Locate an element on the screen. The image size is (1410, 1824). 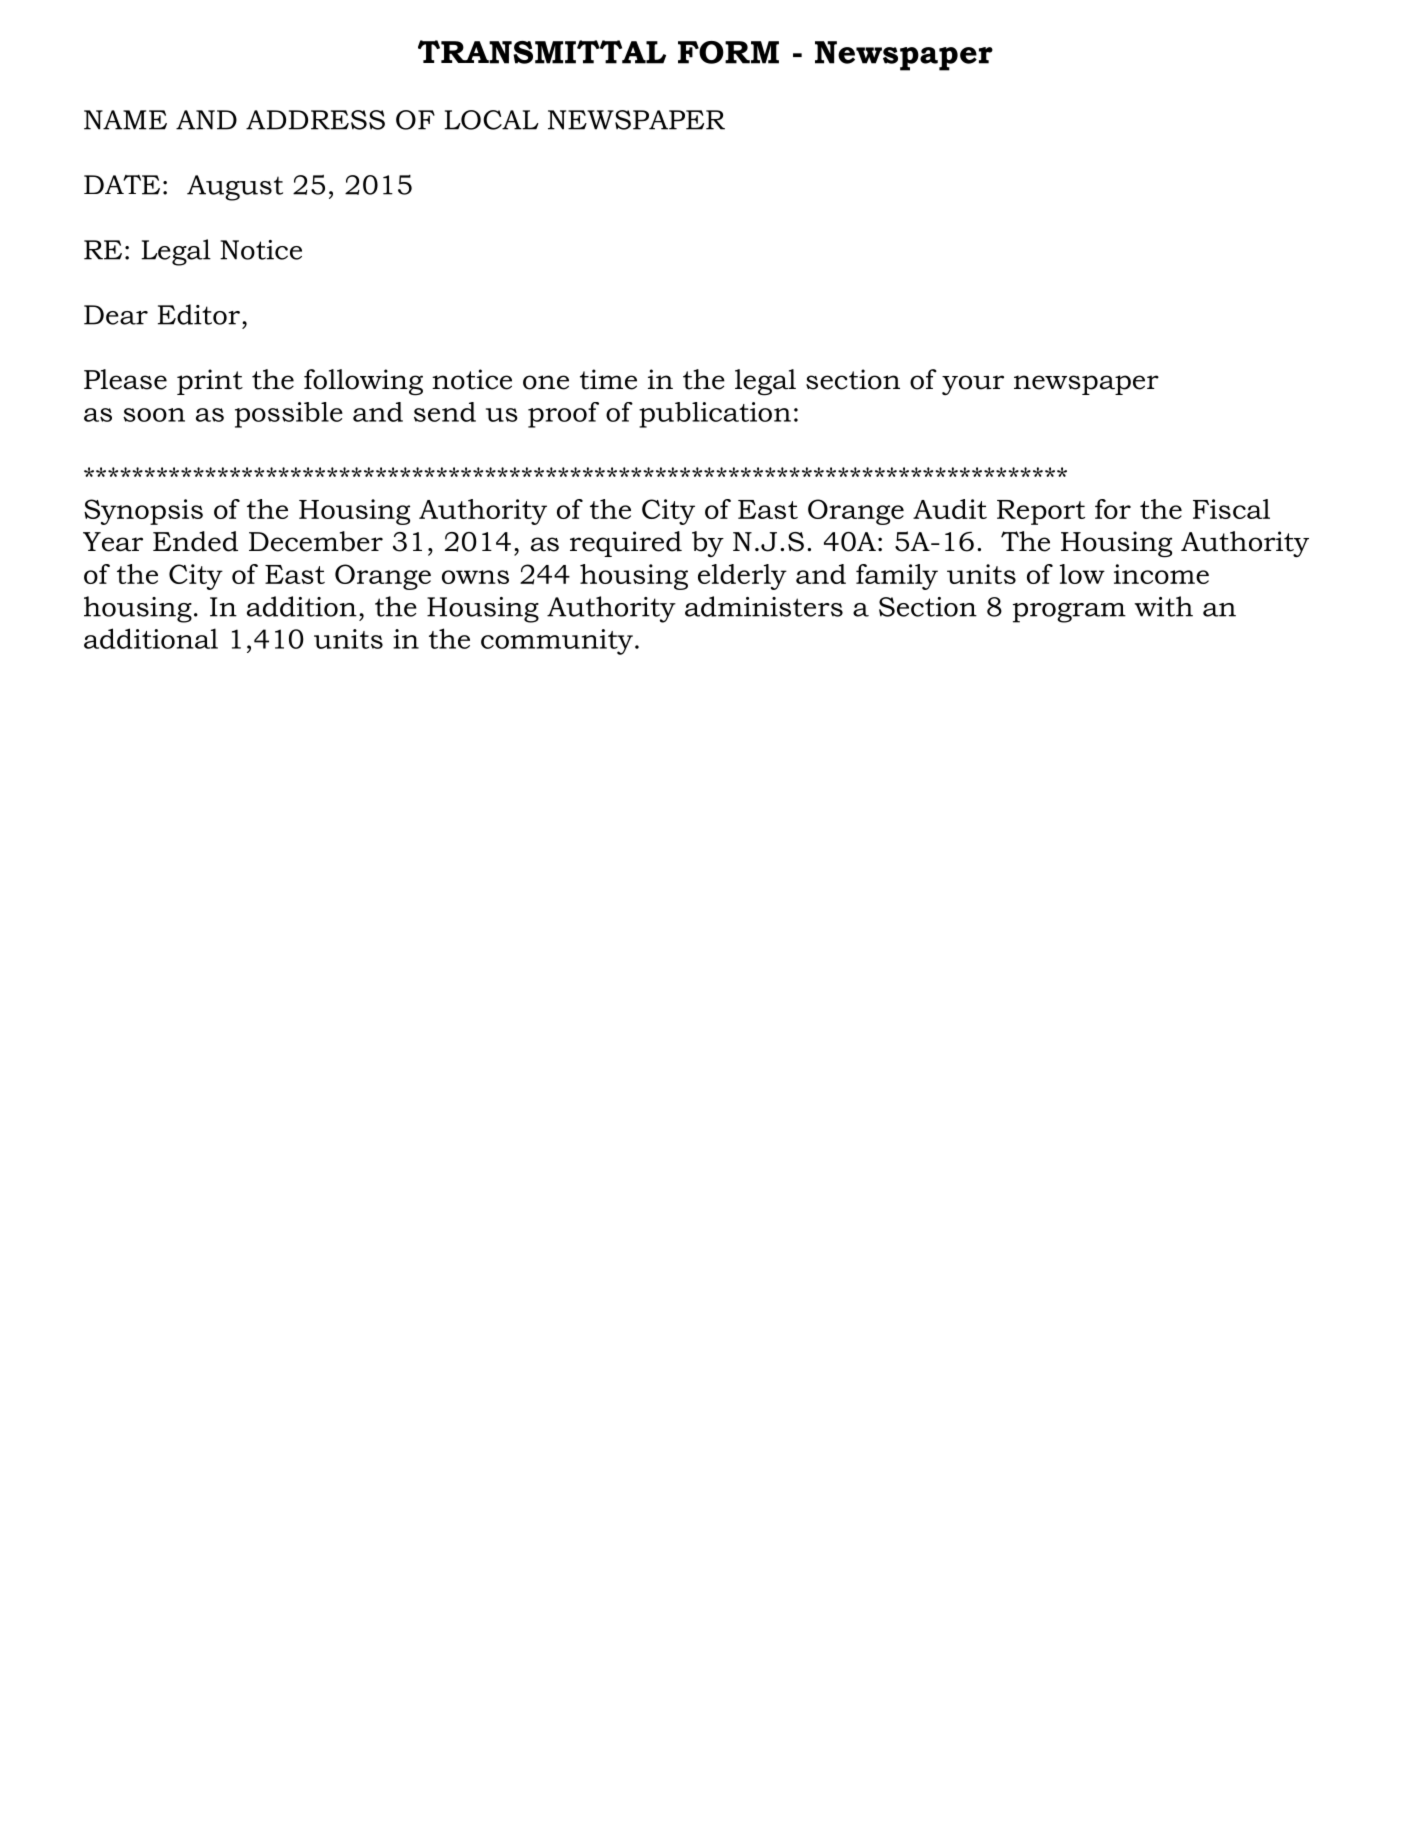
time is located at coordinates (608, 379).
